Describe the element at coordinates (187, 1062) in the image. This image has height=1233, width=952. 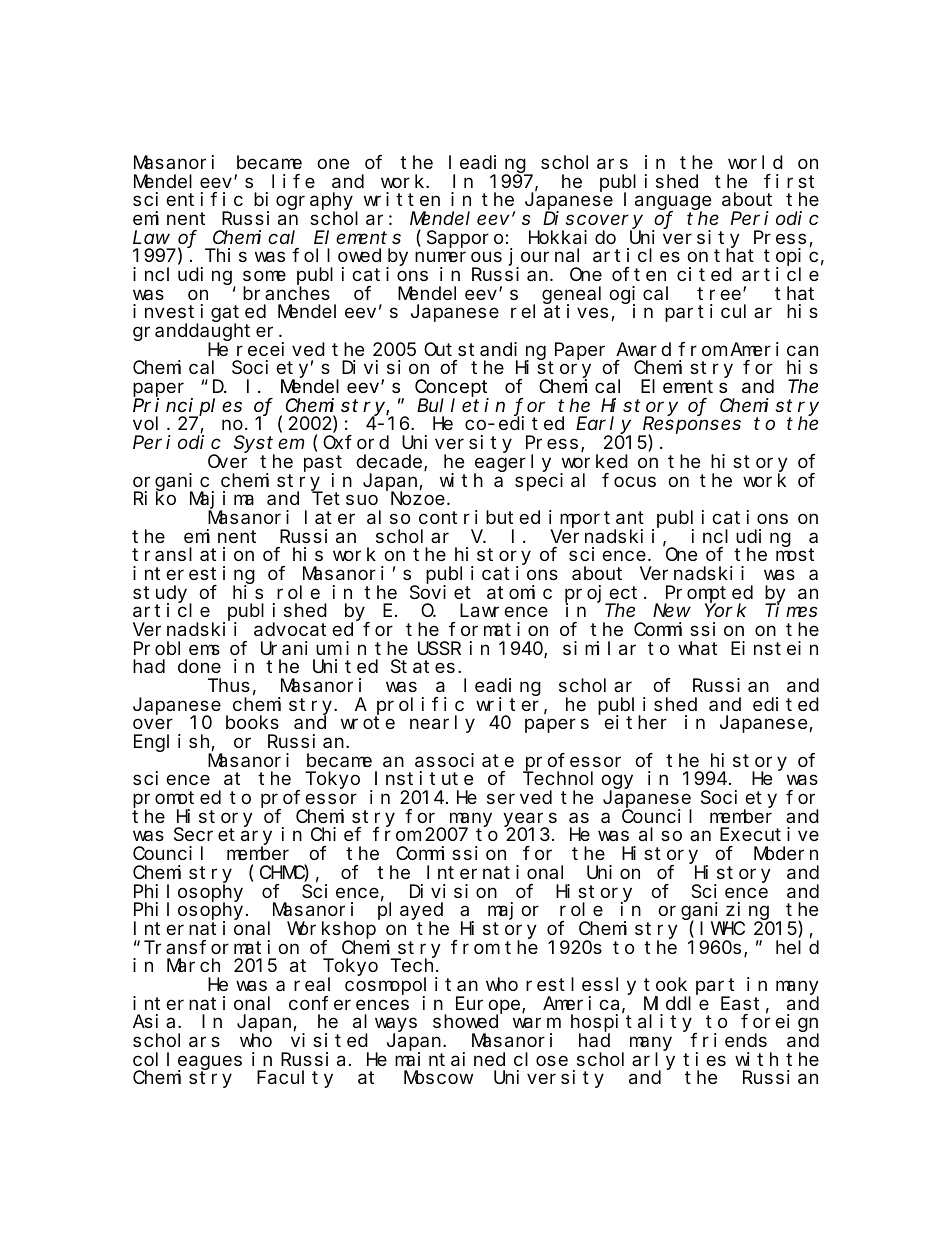
I see `colleagues` at that location.
